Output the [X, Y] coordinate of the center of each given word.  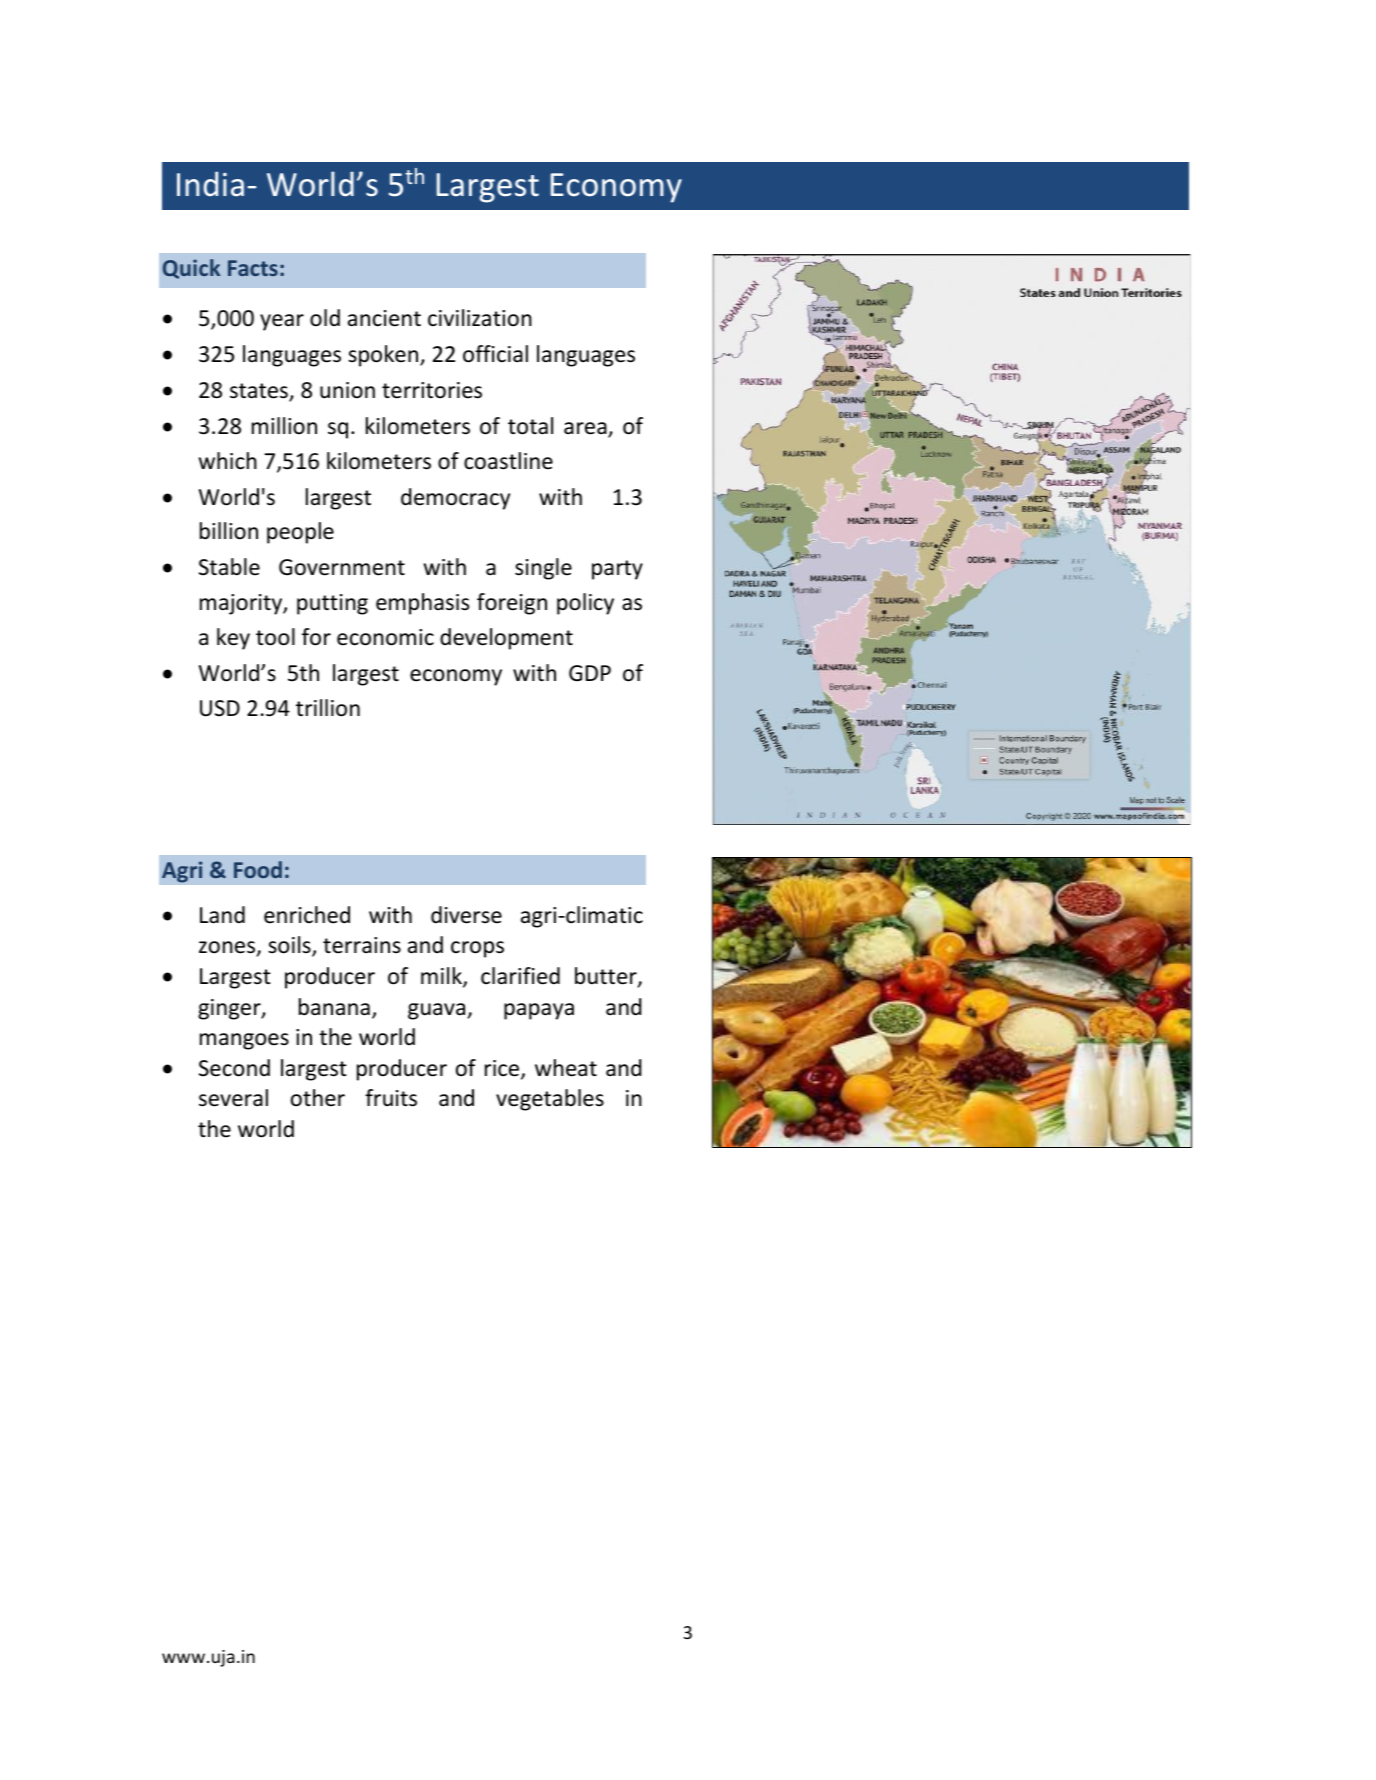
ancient [384, 318]
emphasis [422, 604]
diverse [466, 915]
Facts [253, 268]
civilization [480, 318]
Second [234, 1068]
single [543, 569]
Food [258, 869]
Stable [229, 567]
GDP [590, 673]
